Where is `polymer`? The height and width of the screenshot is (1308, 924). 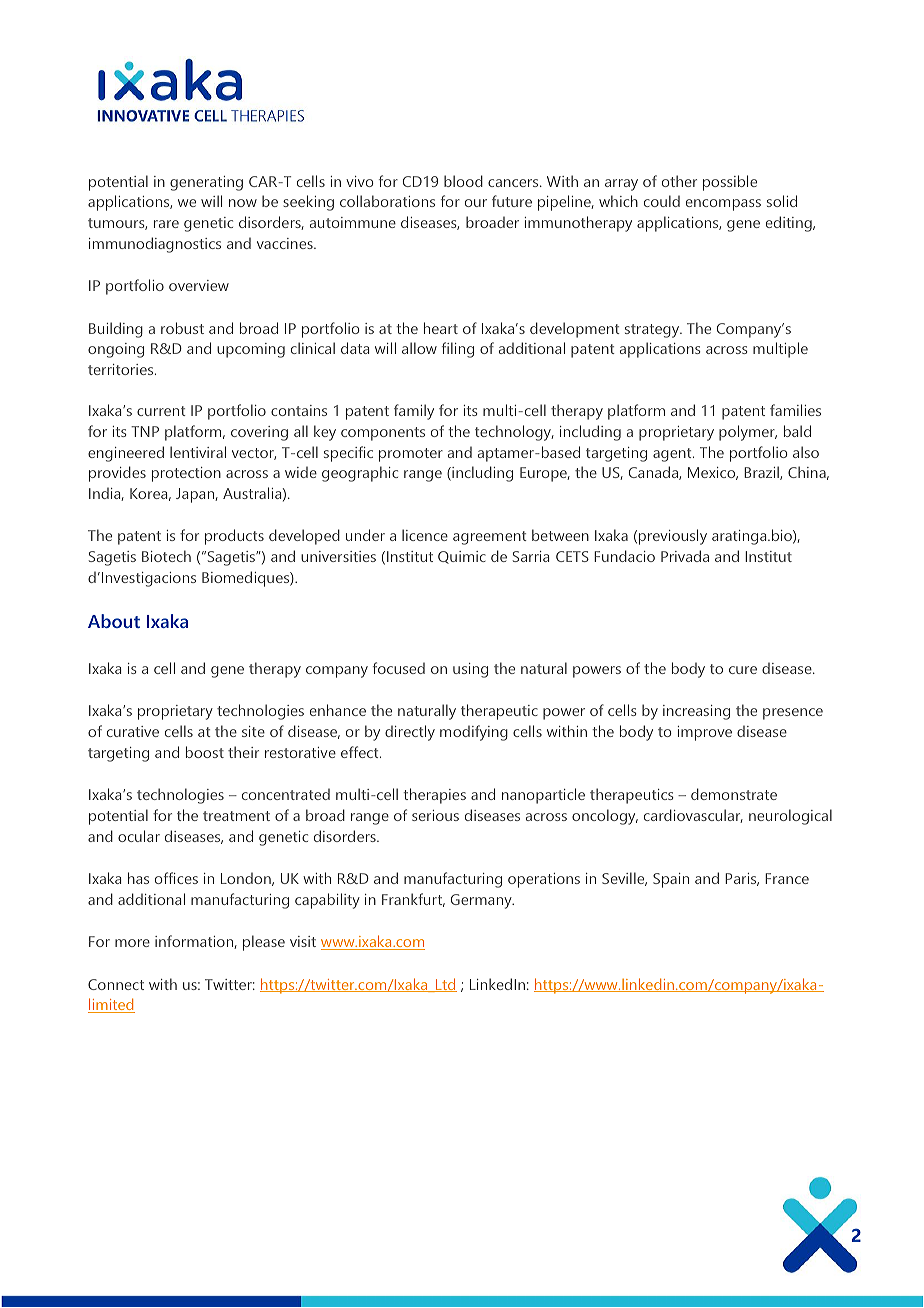 polymer is located at coordinates (748, 433).
